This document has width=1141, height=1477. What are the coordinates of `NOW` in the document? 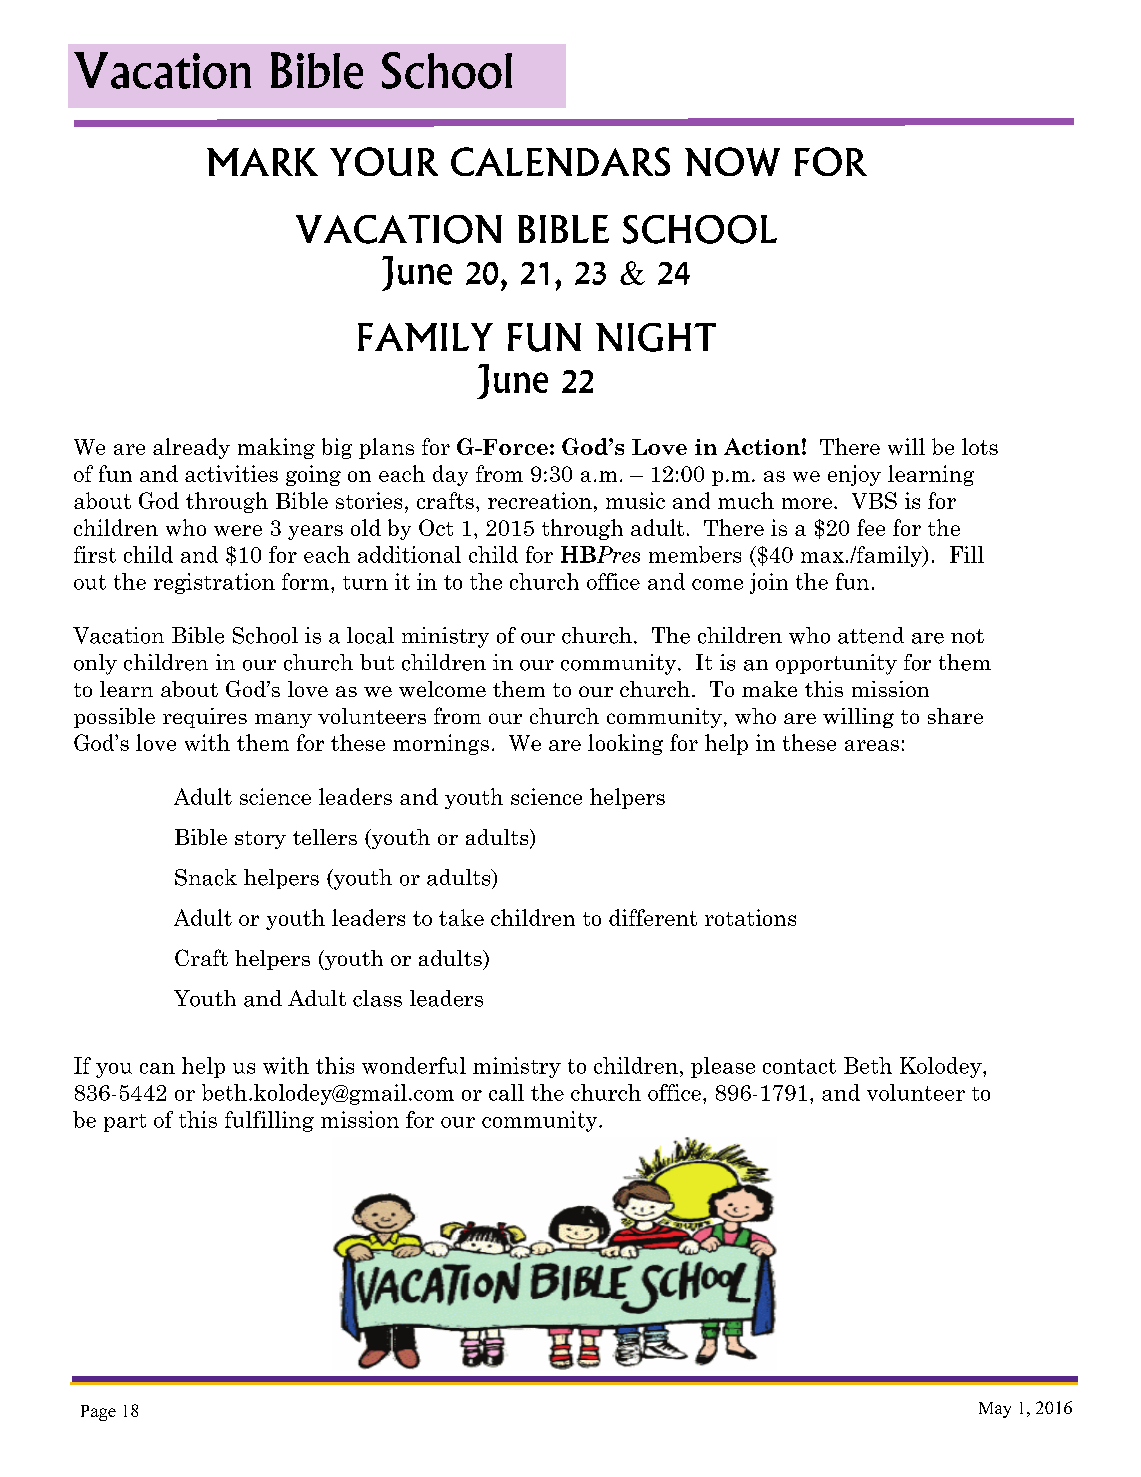 It's located at (732, 161).
